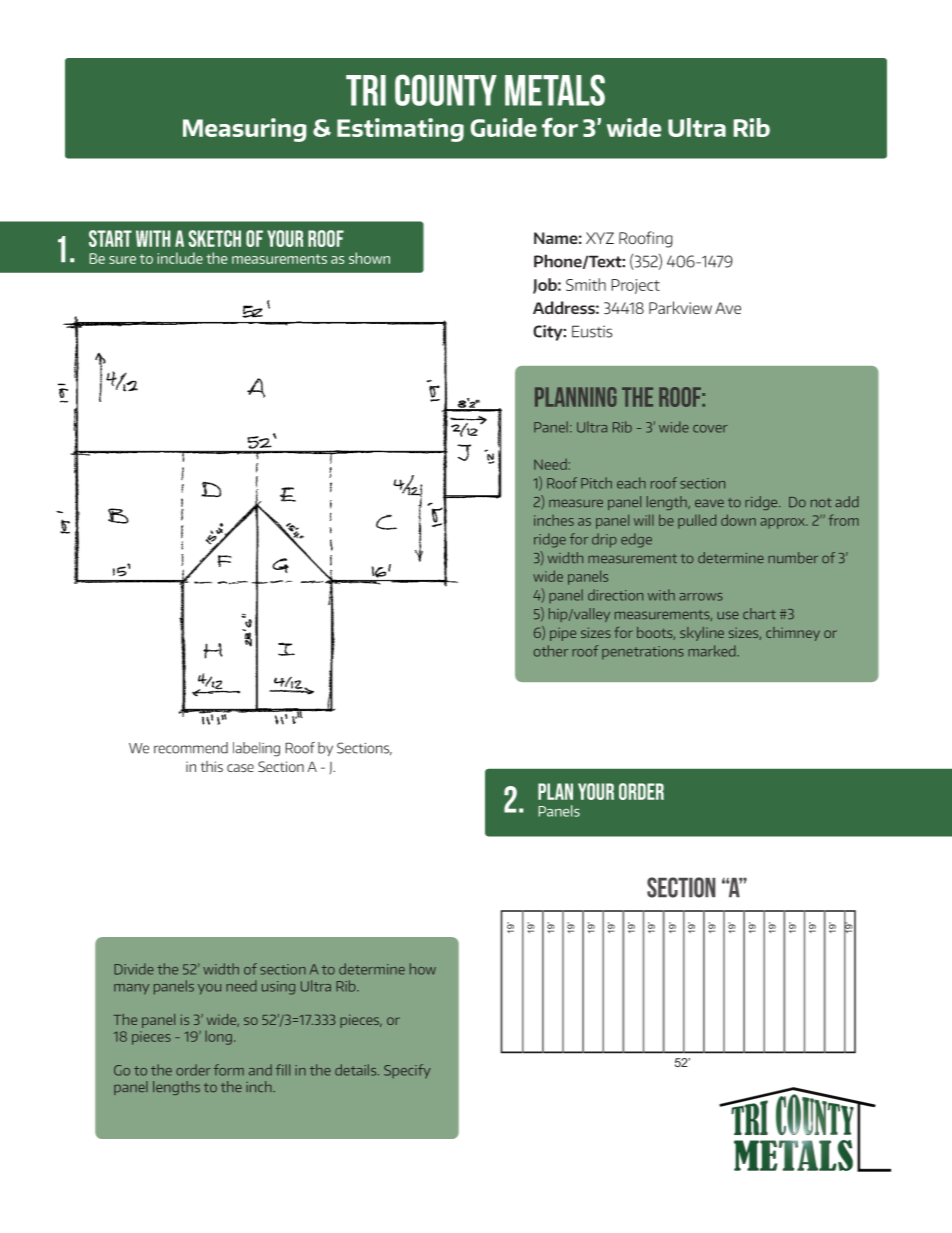 The width and height of the document is (952, 1233). I want to click on recommend, so click(191, 748).
